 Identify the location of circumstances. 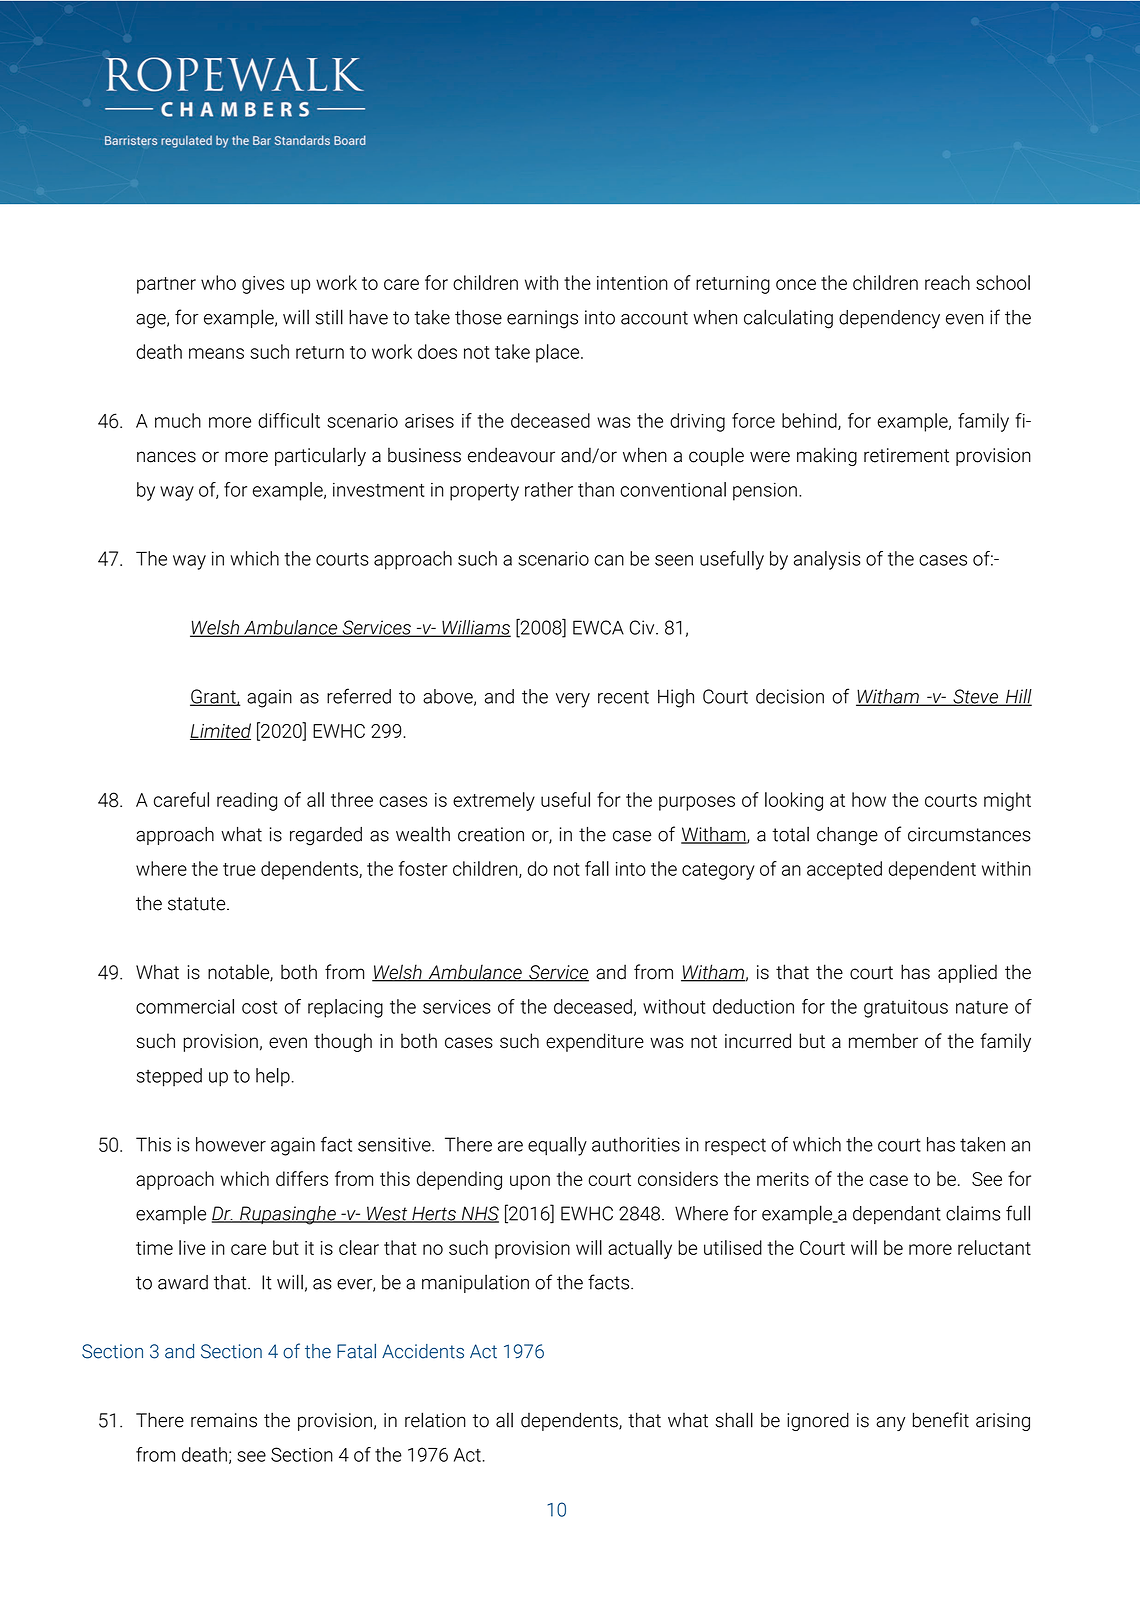
(969, 834).
